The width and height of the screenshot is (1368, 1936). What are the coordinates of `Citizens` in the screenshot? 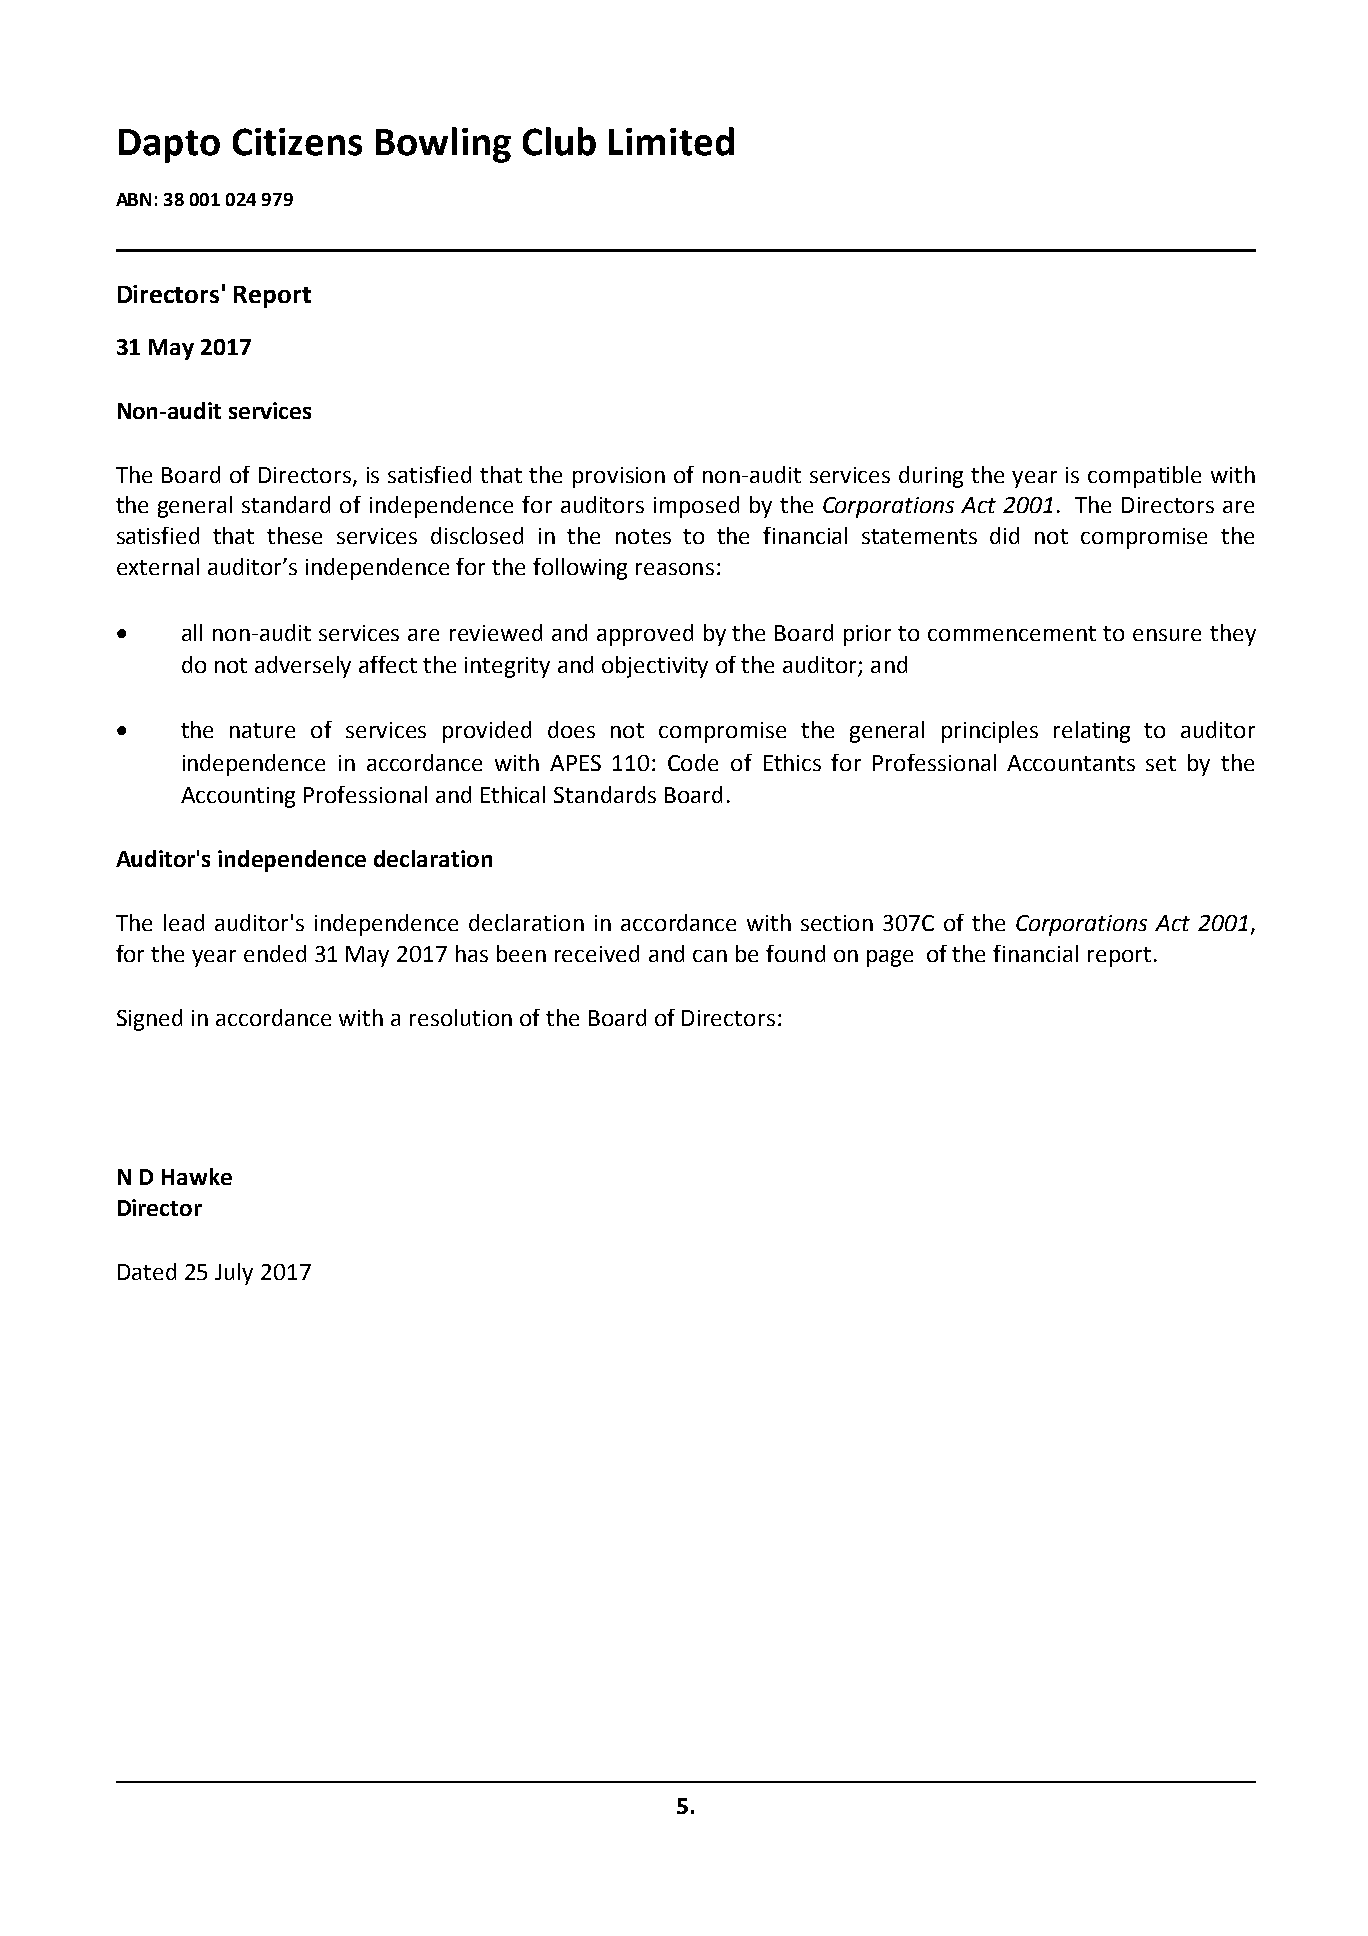 It's located at (297, 142).
